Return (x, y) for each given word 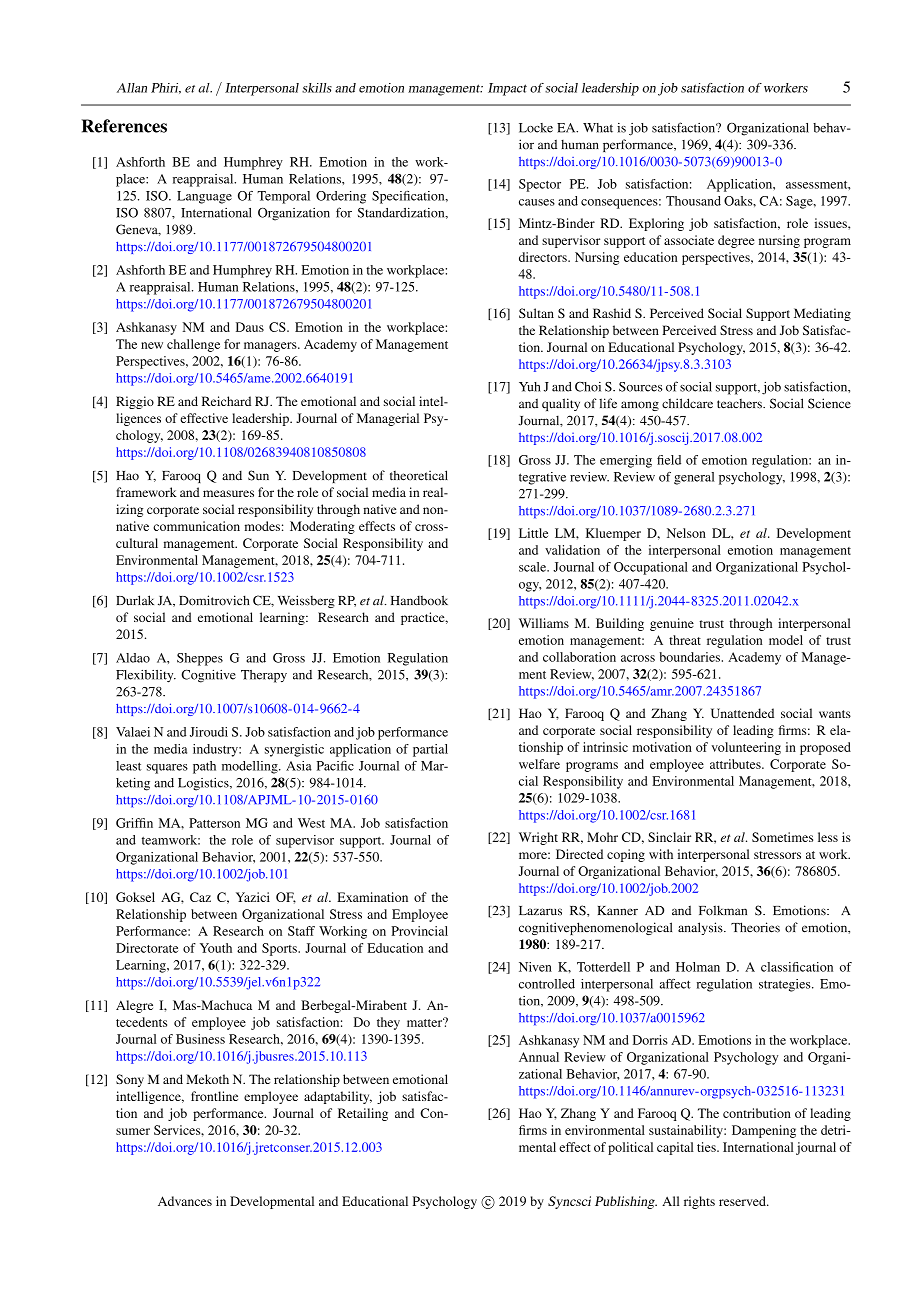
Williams (544, 623)
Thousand (693, 201)
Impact (507, 89)
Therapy (264, 676)
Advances (185, 1201)
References (124, 126)
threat (685, 640)
